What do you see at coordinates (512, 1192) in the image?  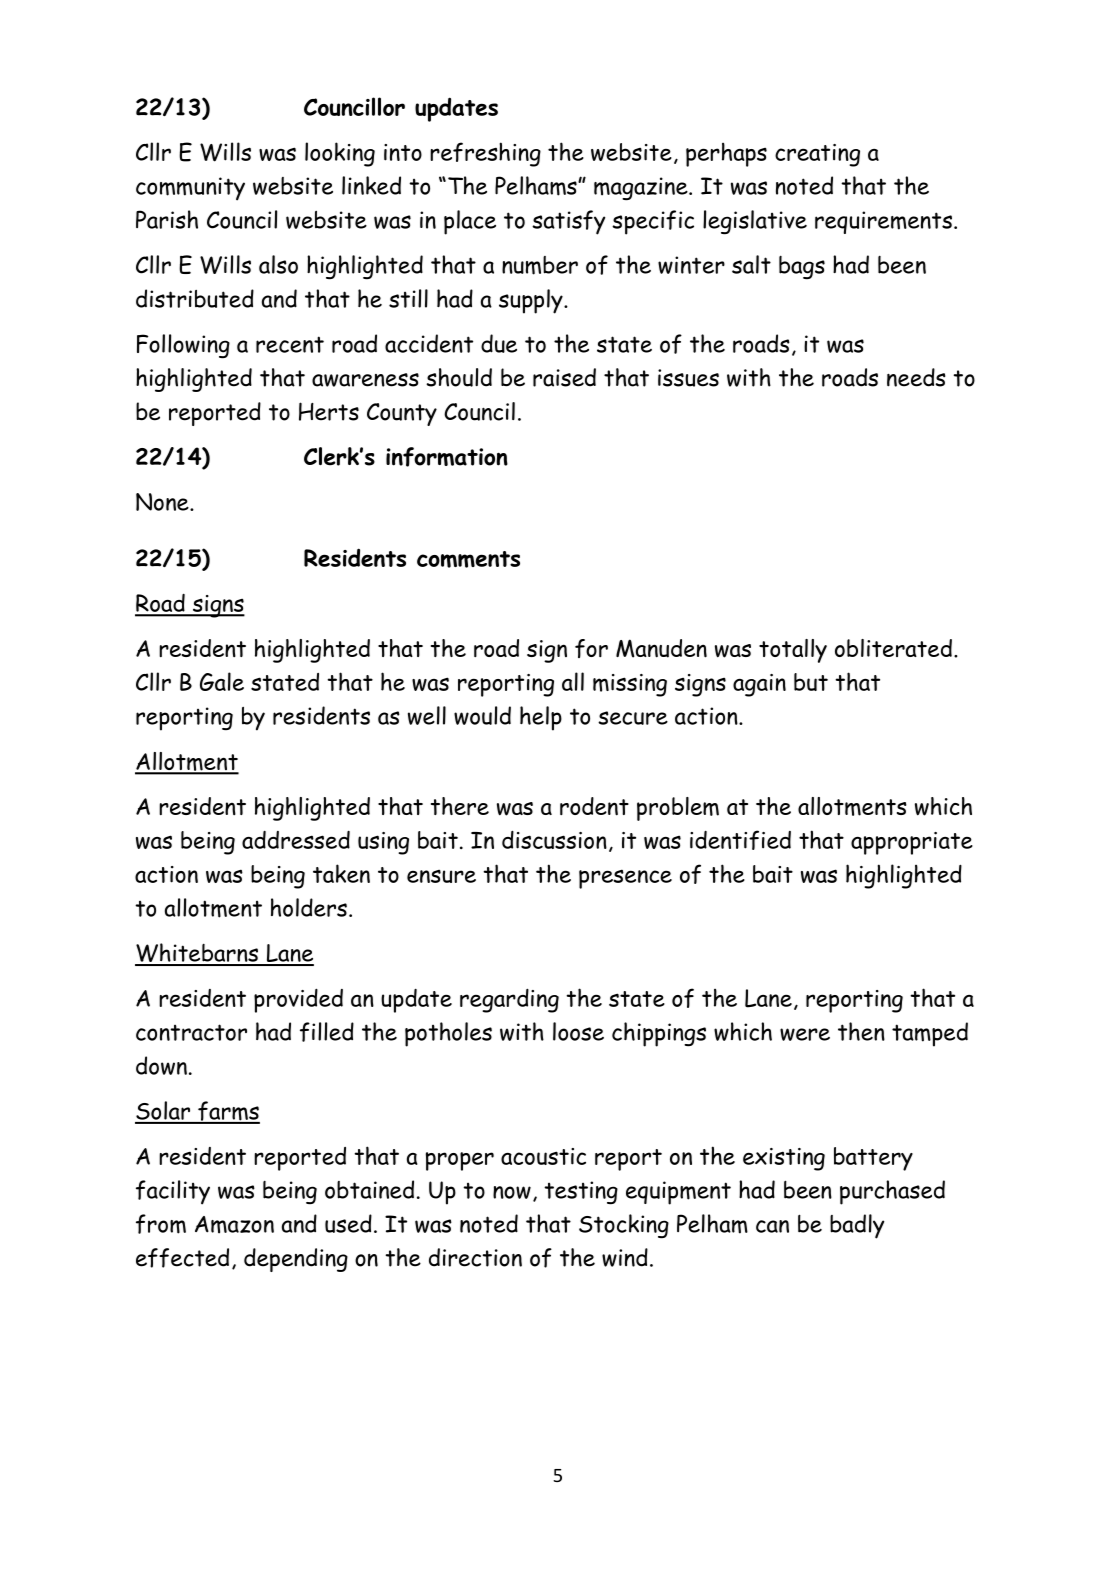 I see `now` at bounding box center [512, 1192].
